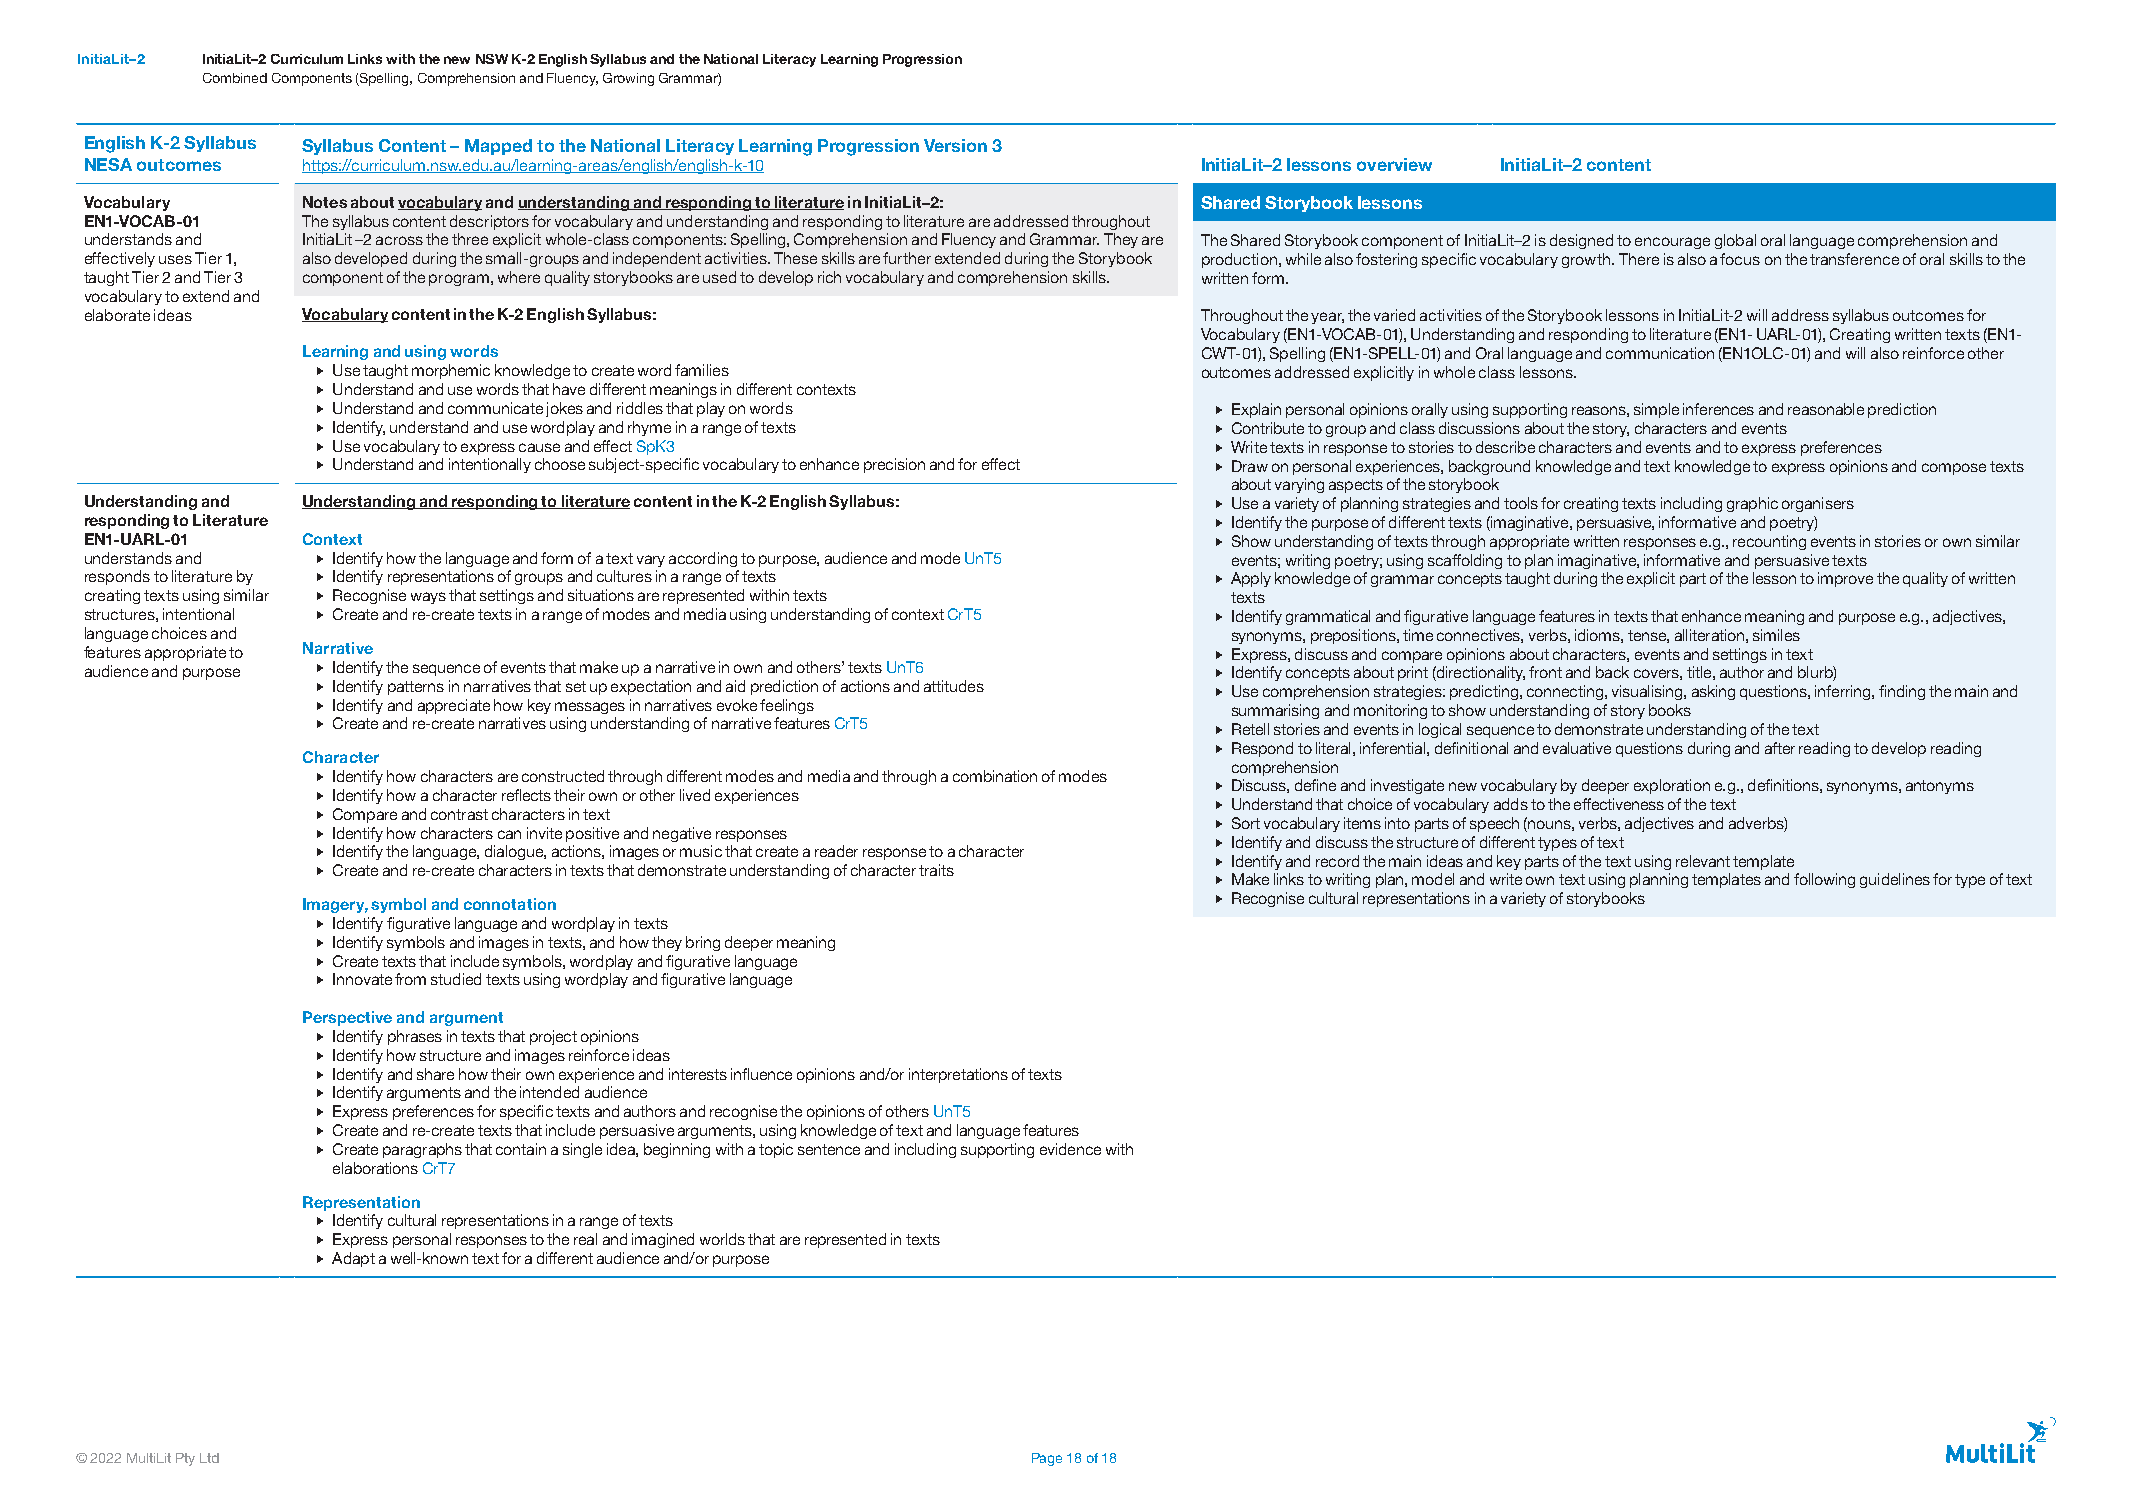  What do you see at coordinates (1047, 1459) in the document?
I see `Page` at bounding box center [1047, 1459].
